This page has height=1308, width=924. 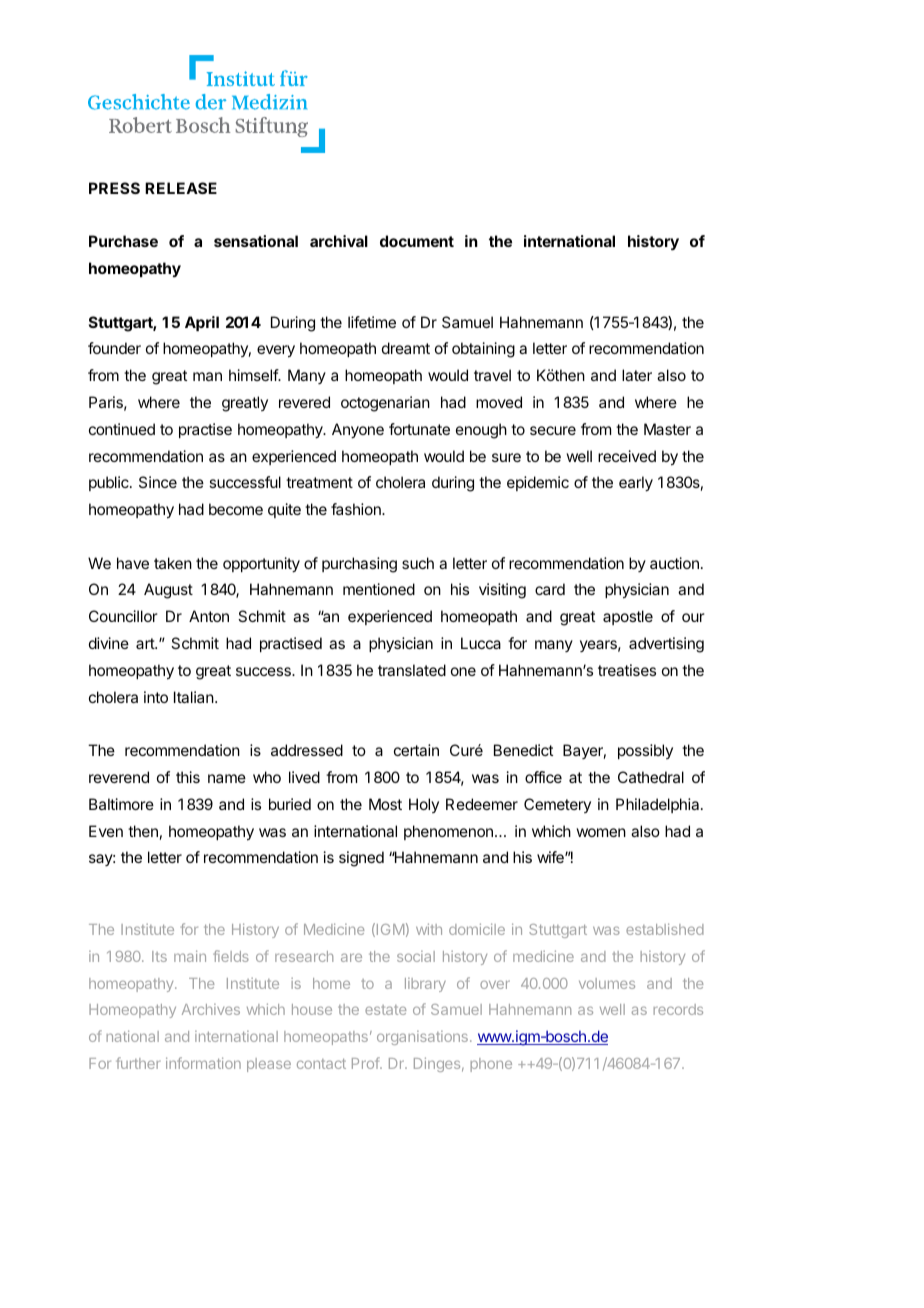 What do you see at coordinates (188, 777) in the page?
I see `this` at bounding box center [188, 777].
